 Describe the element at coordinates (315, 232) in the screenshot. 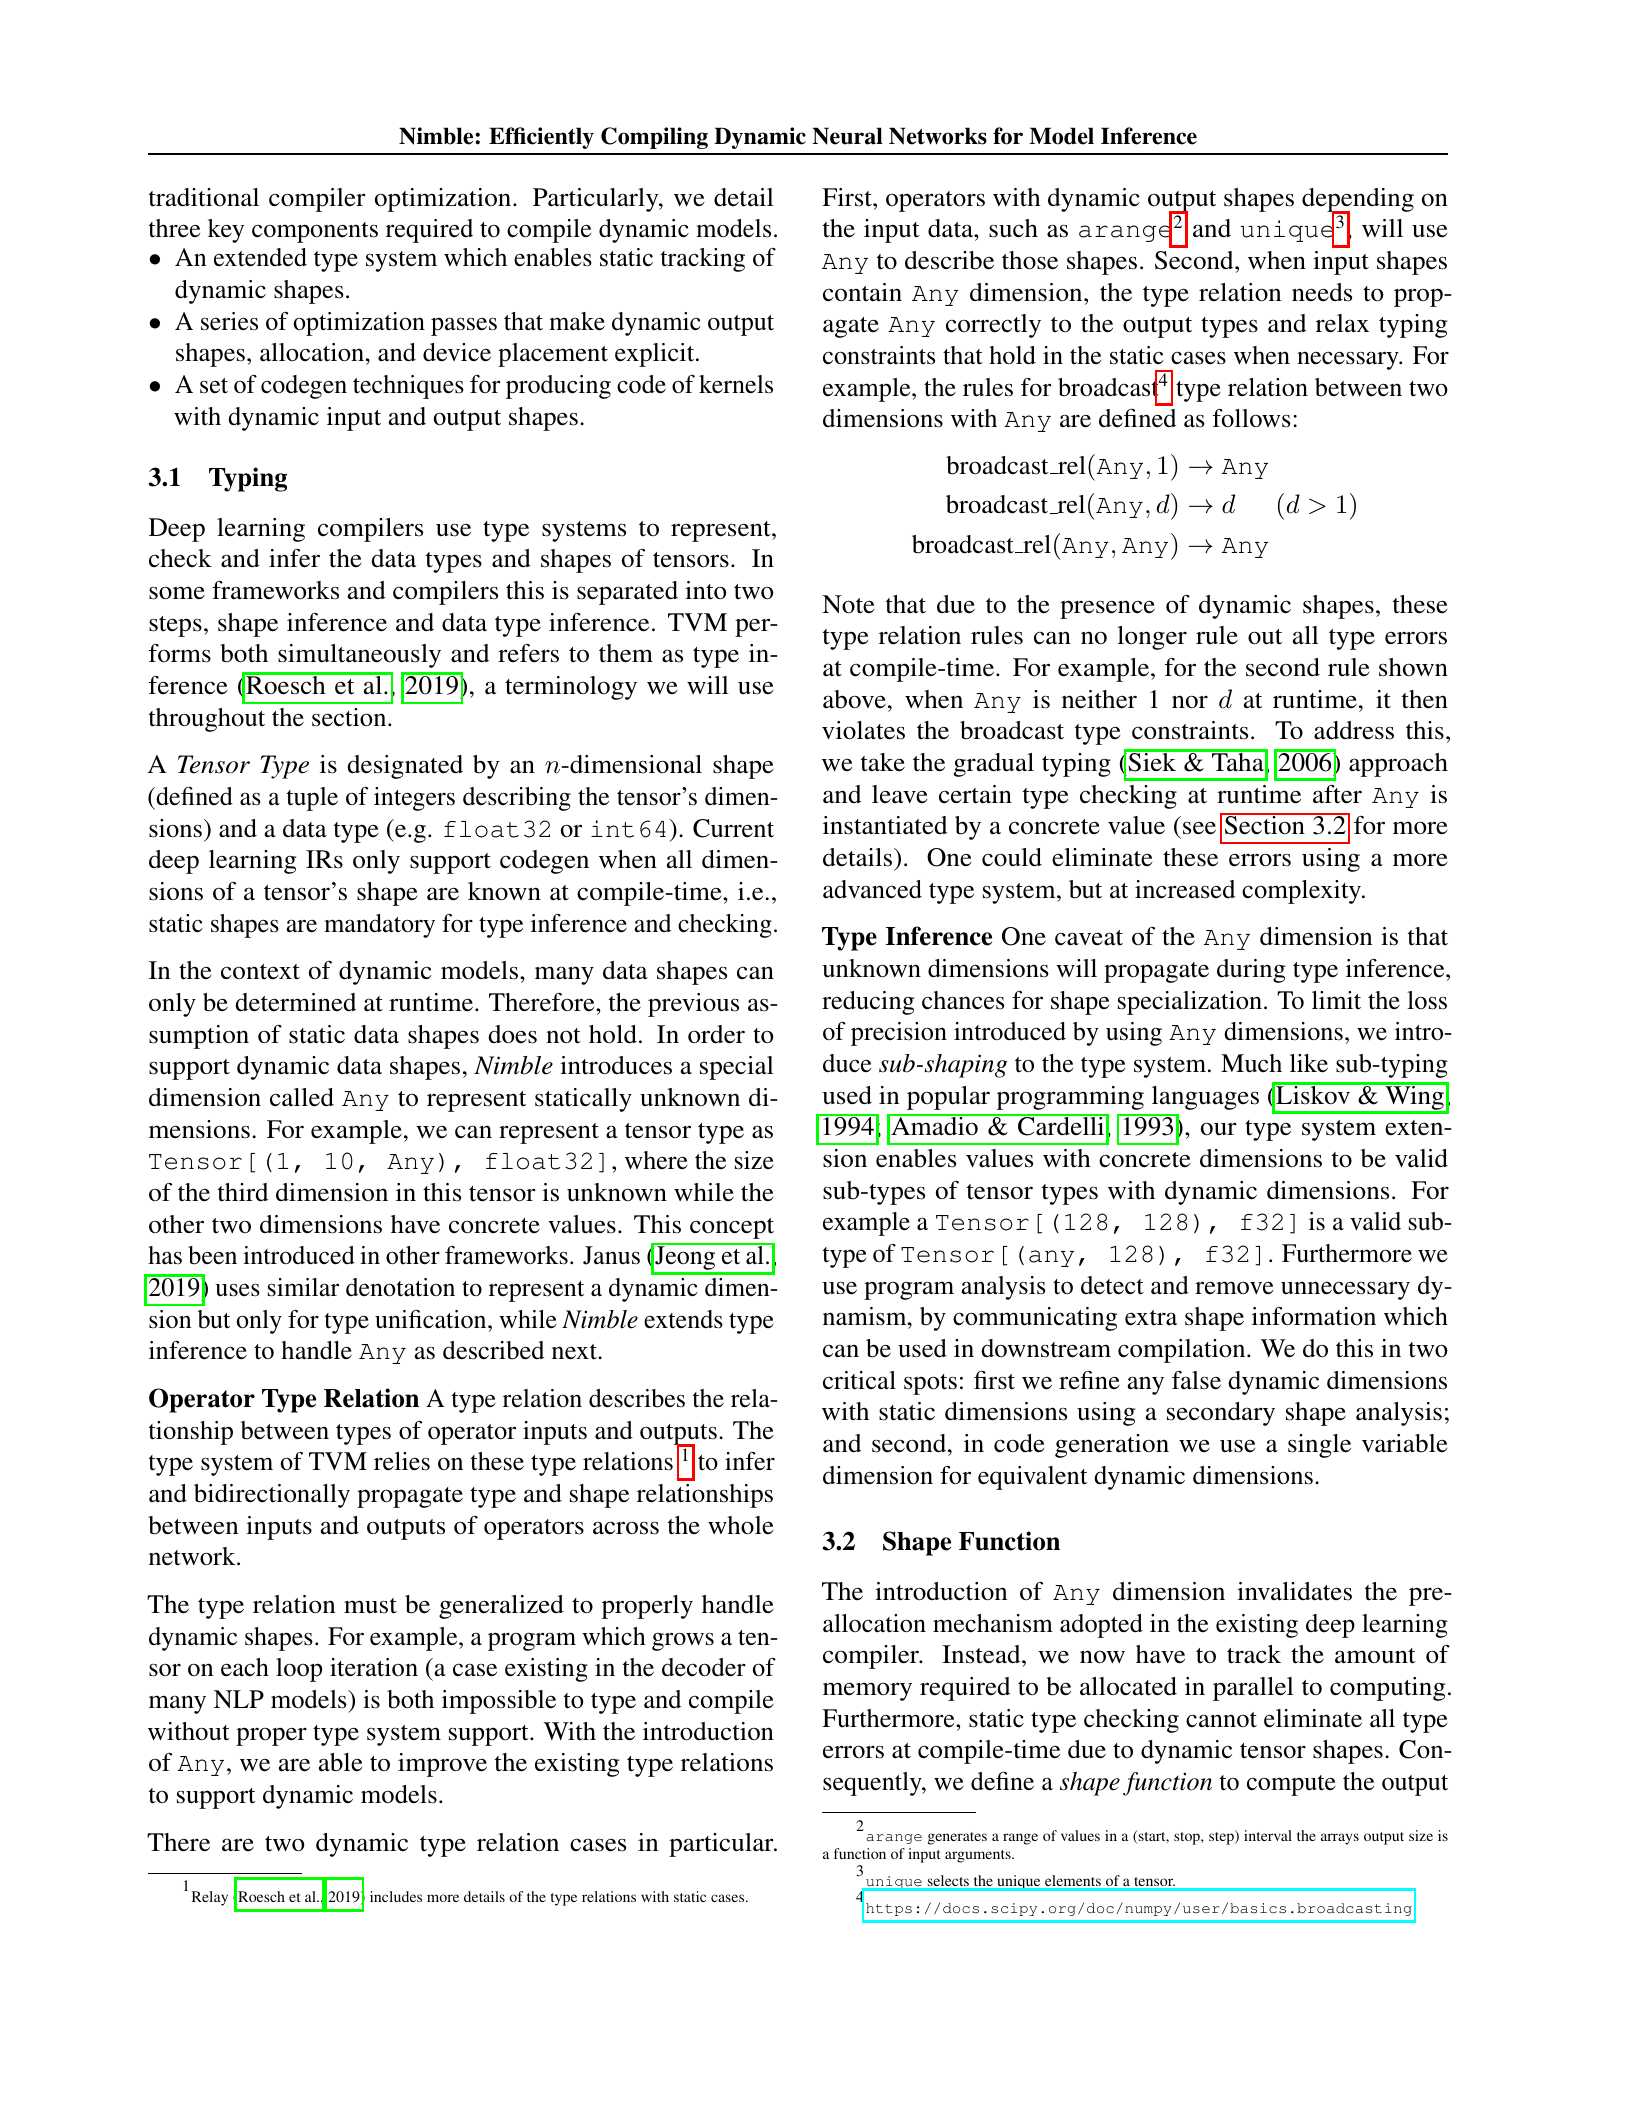

I see `components` at that location.
